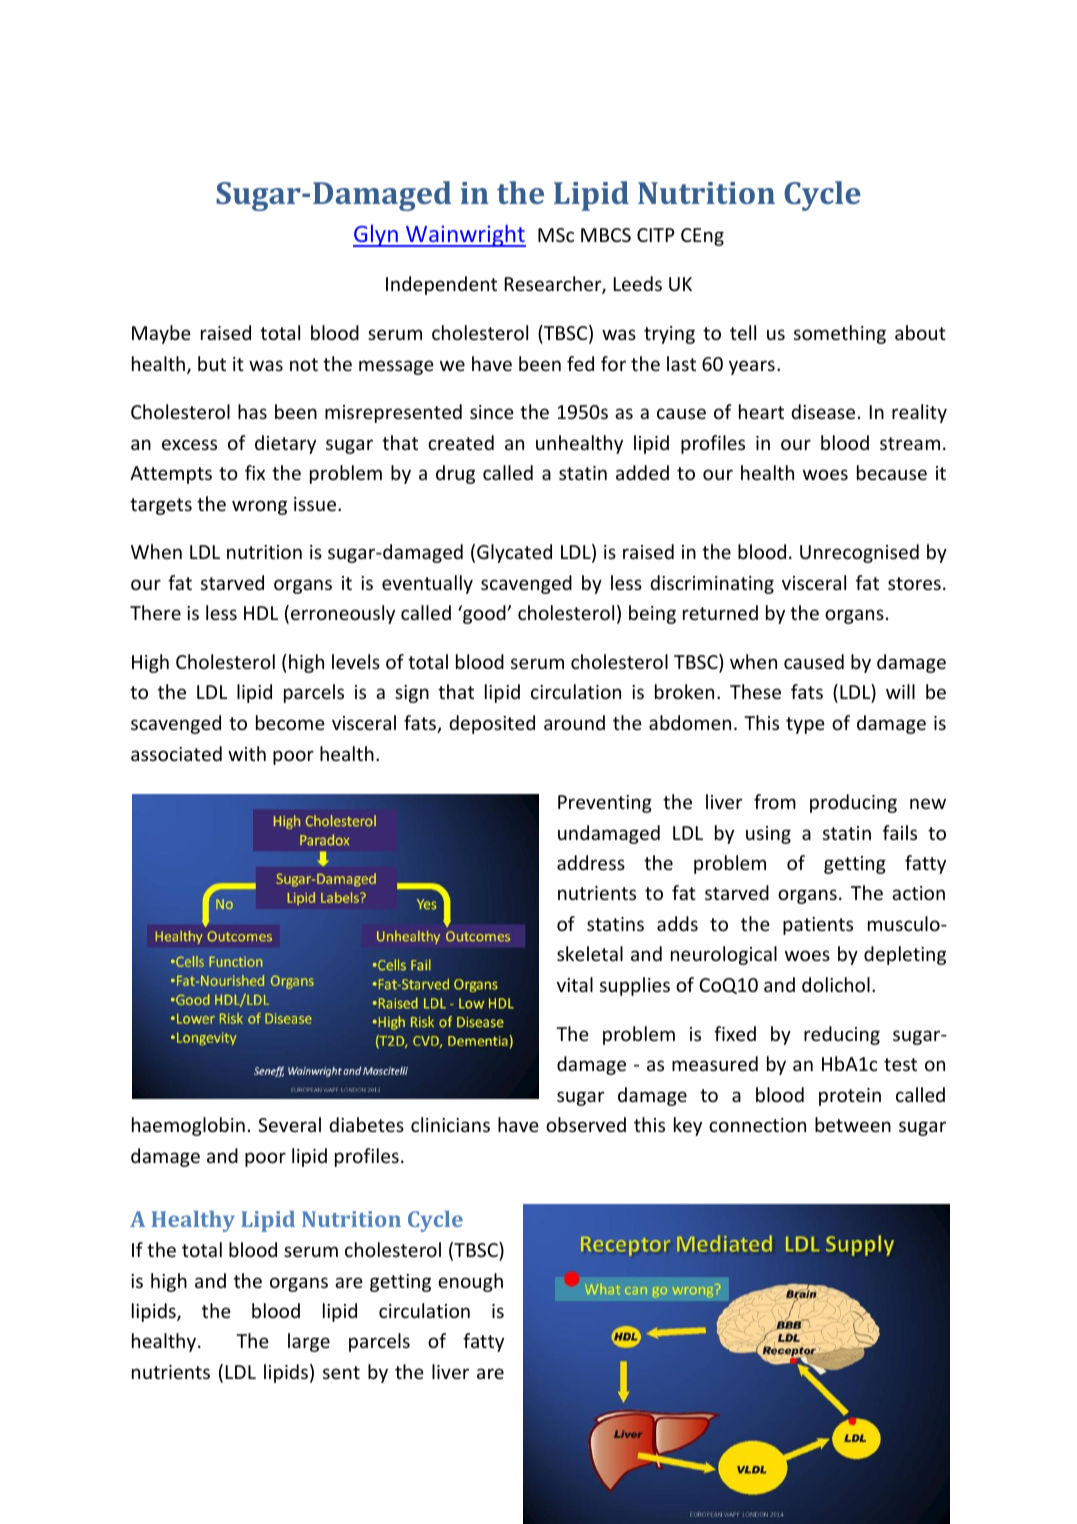 This screenshot has width=1077, height=1524. What do you see at coordinates (309, 1342) in the screenshot?
I see `large` at bounding box center [309, 1342].
